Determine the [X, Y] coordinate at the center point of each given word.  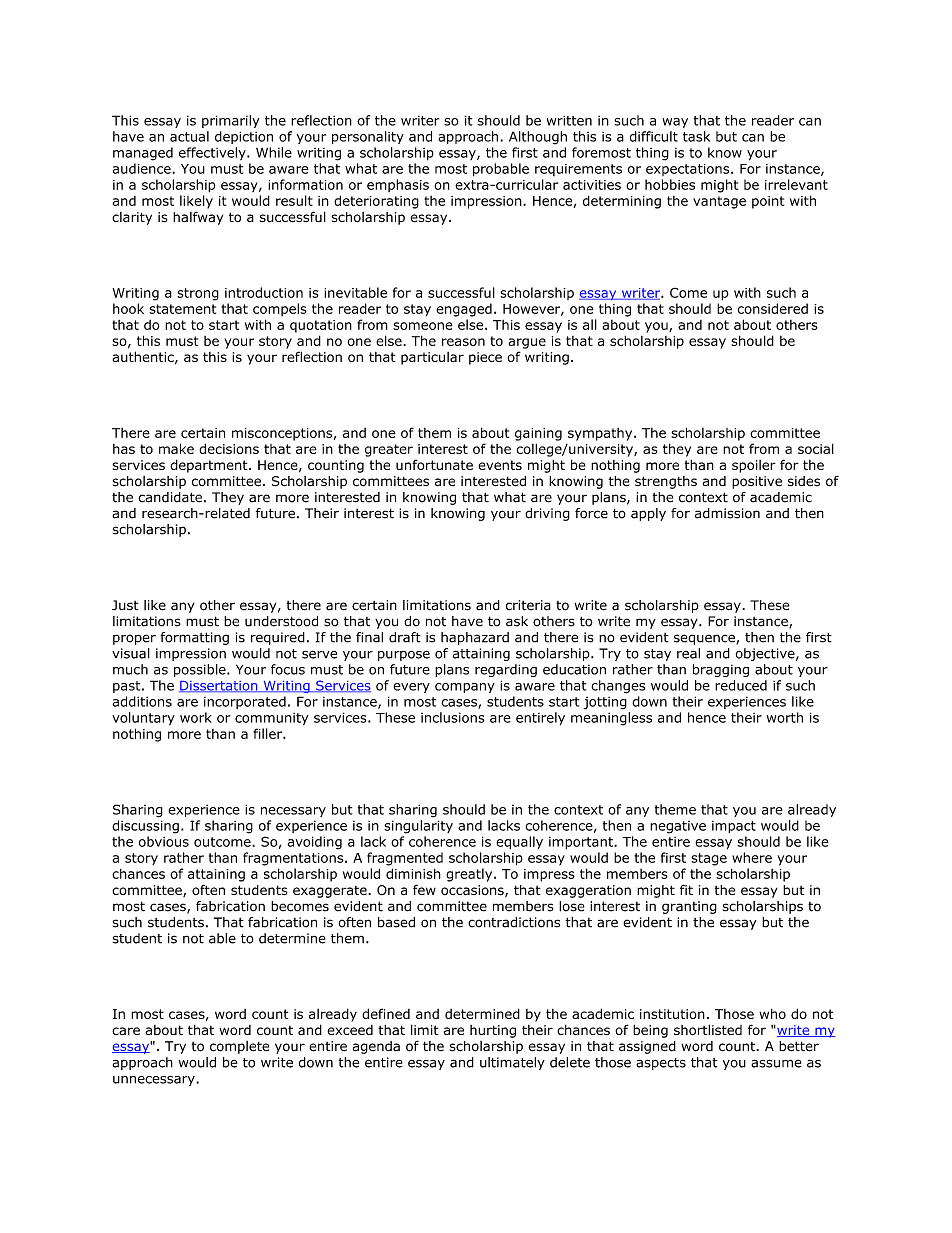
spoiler [754, 466]
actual [189, 136]
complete [239, 1047]
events [500, 465]
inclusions [453, 717]
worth [785, 717]
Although [538, 138]
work [196, 717]
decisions [229, 448]
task [696, 136]
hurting [493, 1031]
